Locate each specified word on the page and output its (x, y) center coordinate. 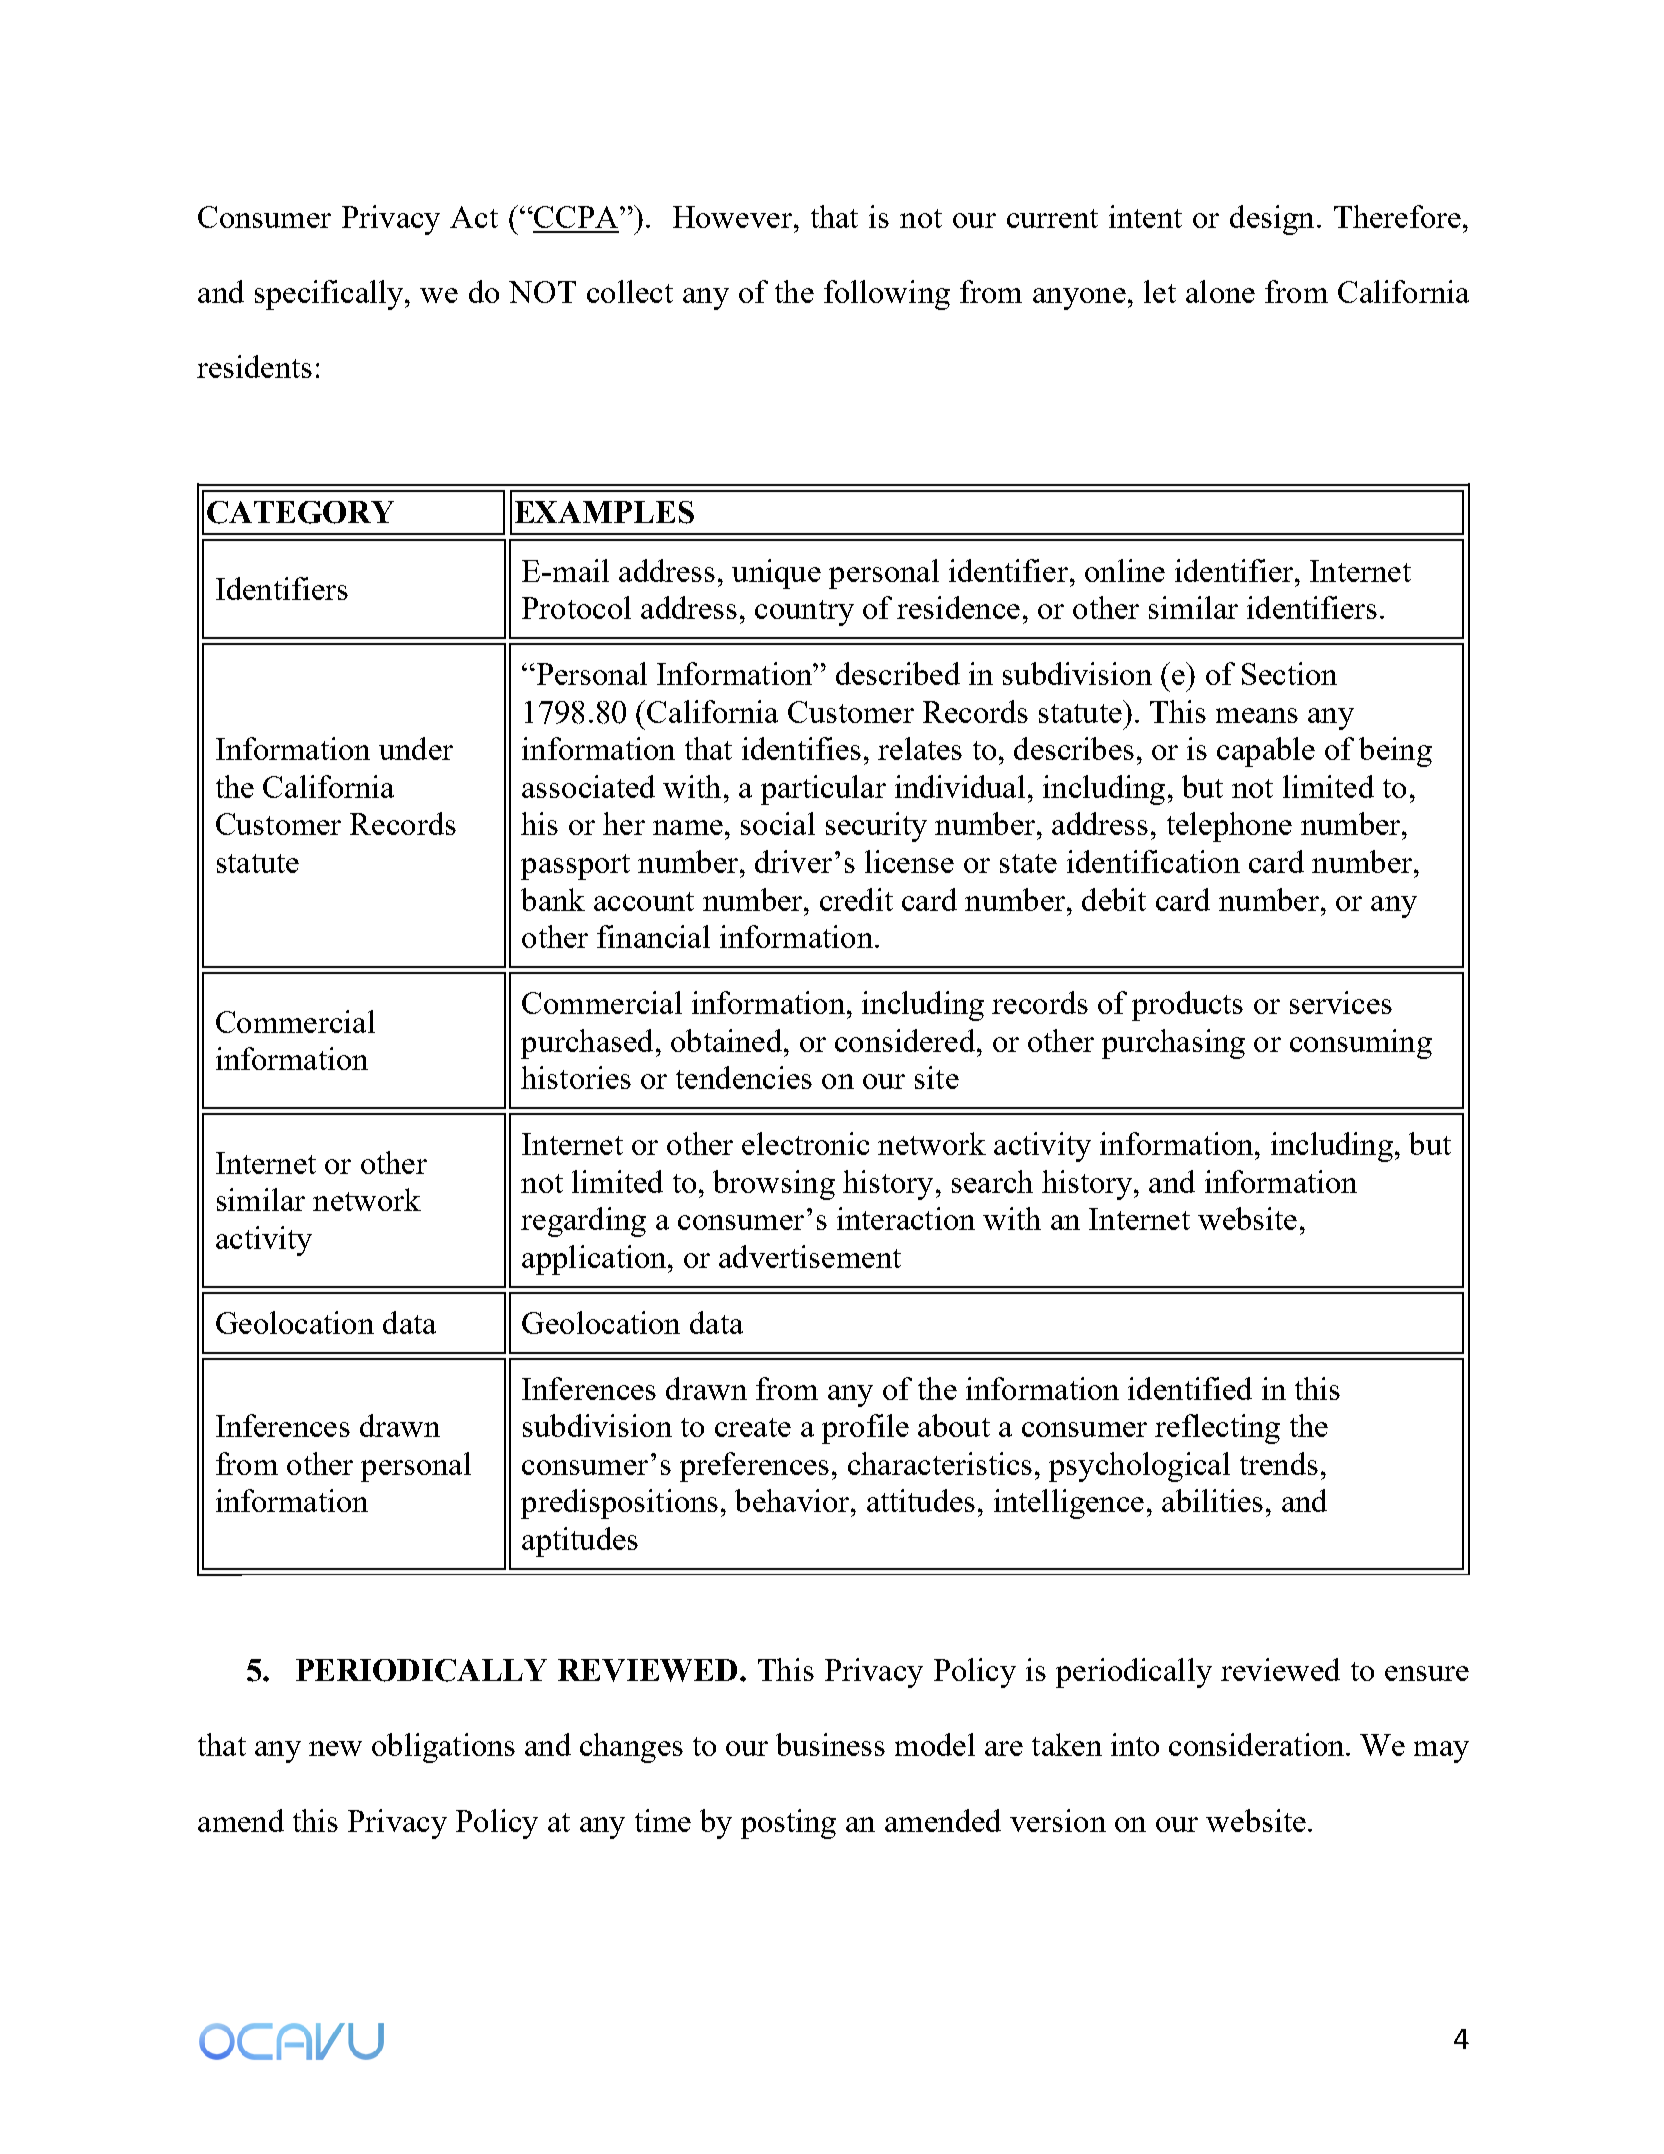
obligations (443, 1748)
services (1341, 1002)
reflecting (1217, 1429)
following (887, 295)
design (1272, 220)
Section (1289, 673)
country (804, 613)
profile (865, 1429)
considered (906, 1040)
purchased (587, 1044)
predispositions (619, 1504)
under (416, 748)
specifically (330, 295)
